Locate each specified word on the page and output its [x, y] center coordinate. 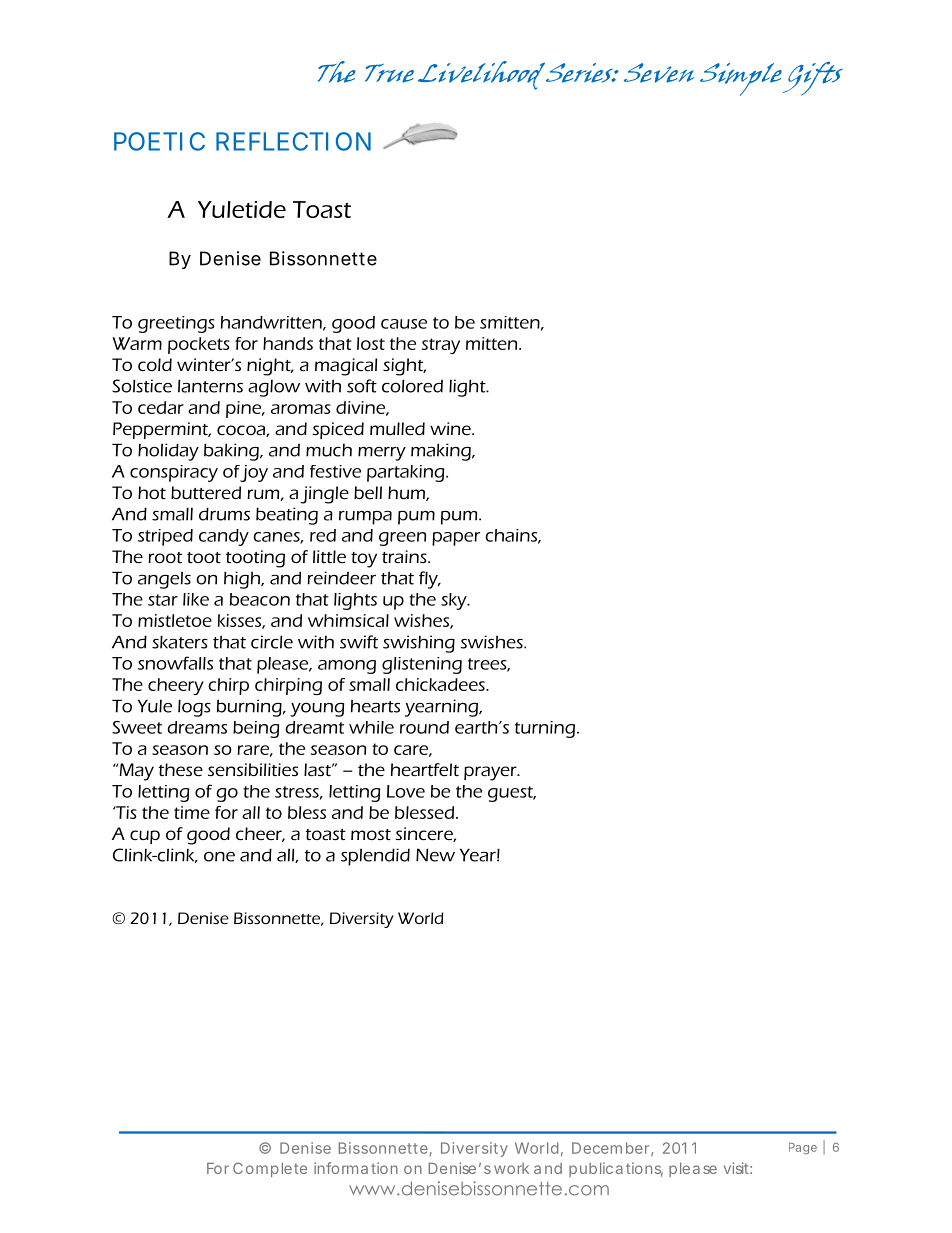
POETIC [159, 141]
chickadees [441, 684]
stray [441, 346]
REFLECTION [293, 141]
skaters [180, 642]
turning [545, 729]
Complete [270, 1169]
